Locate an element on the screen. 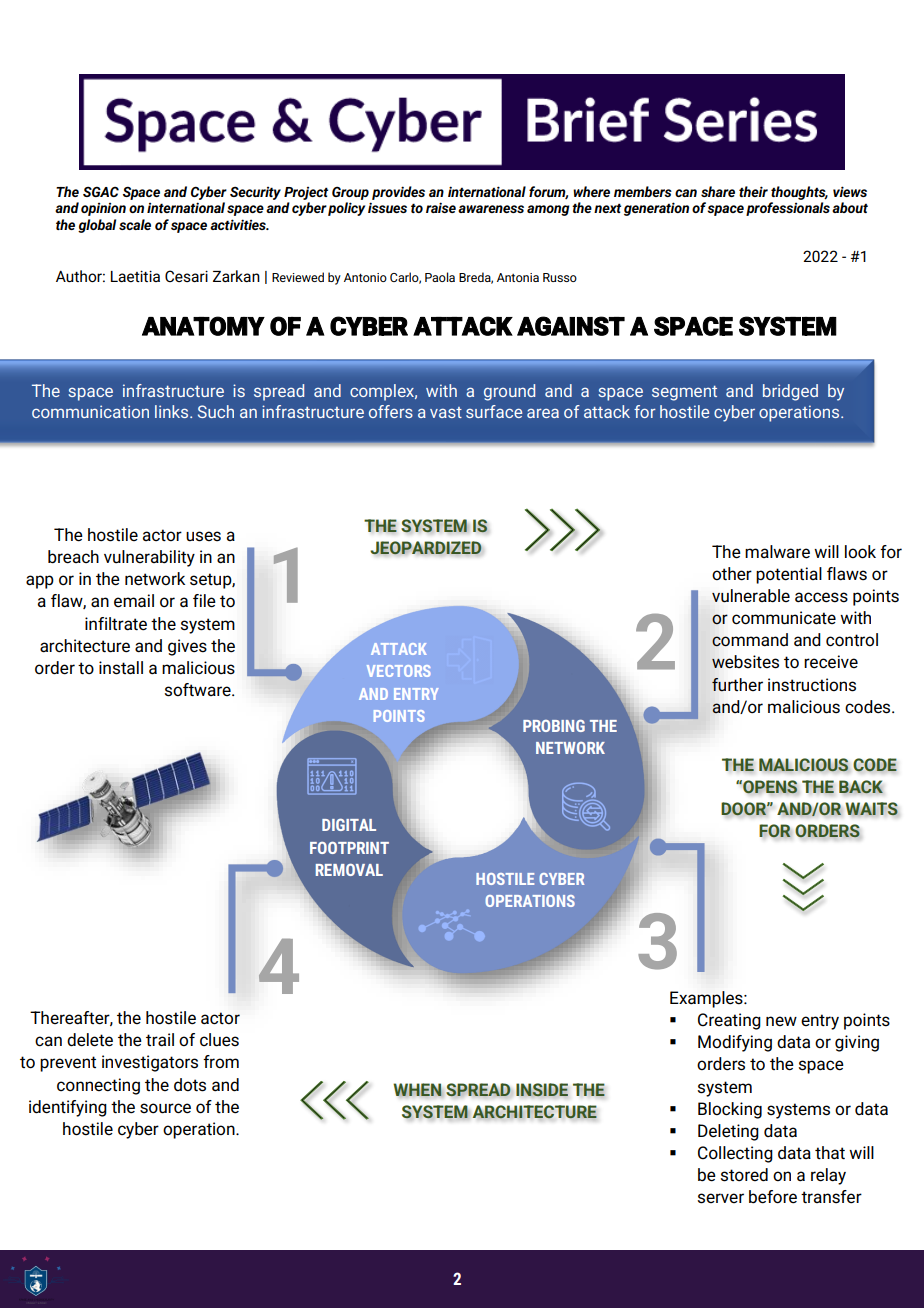 The width and height of the screenshot is (924, 1308). scale is located at coordinates (135, 224).
